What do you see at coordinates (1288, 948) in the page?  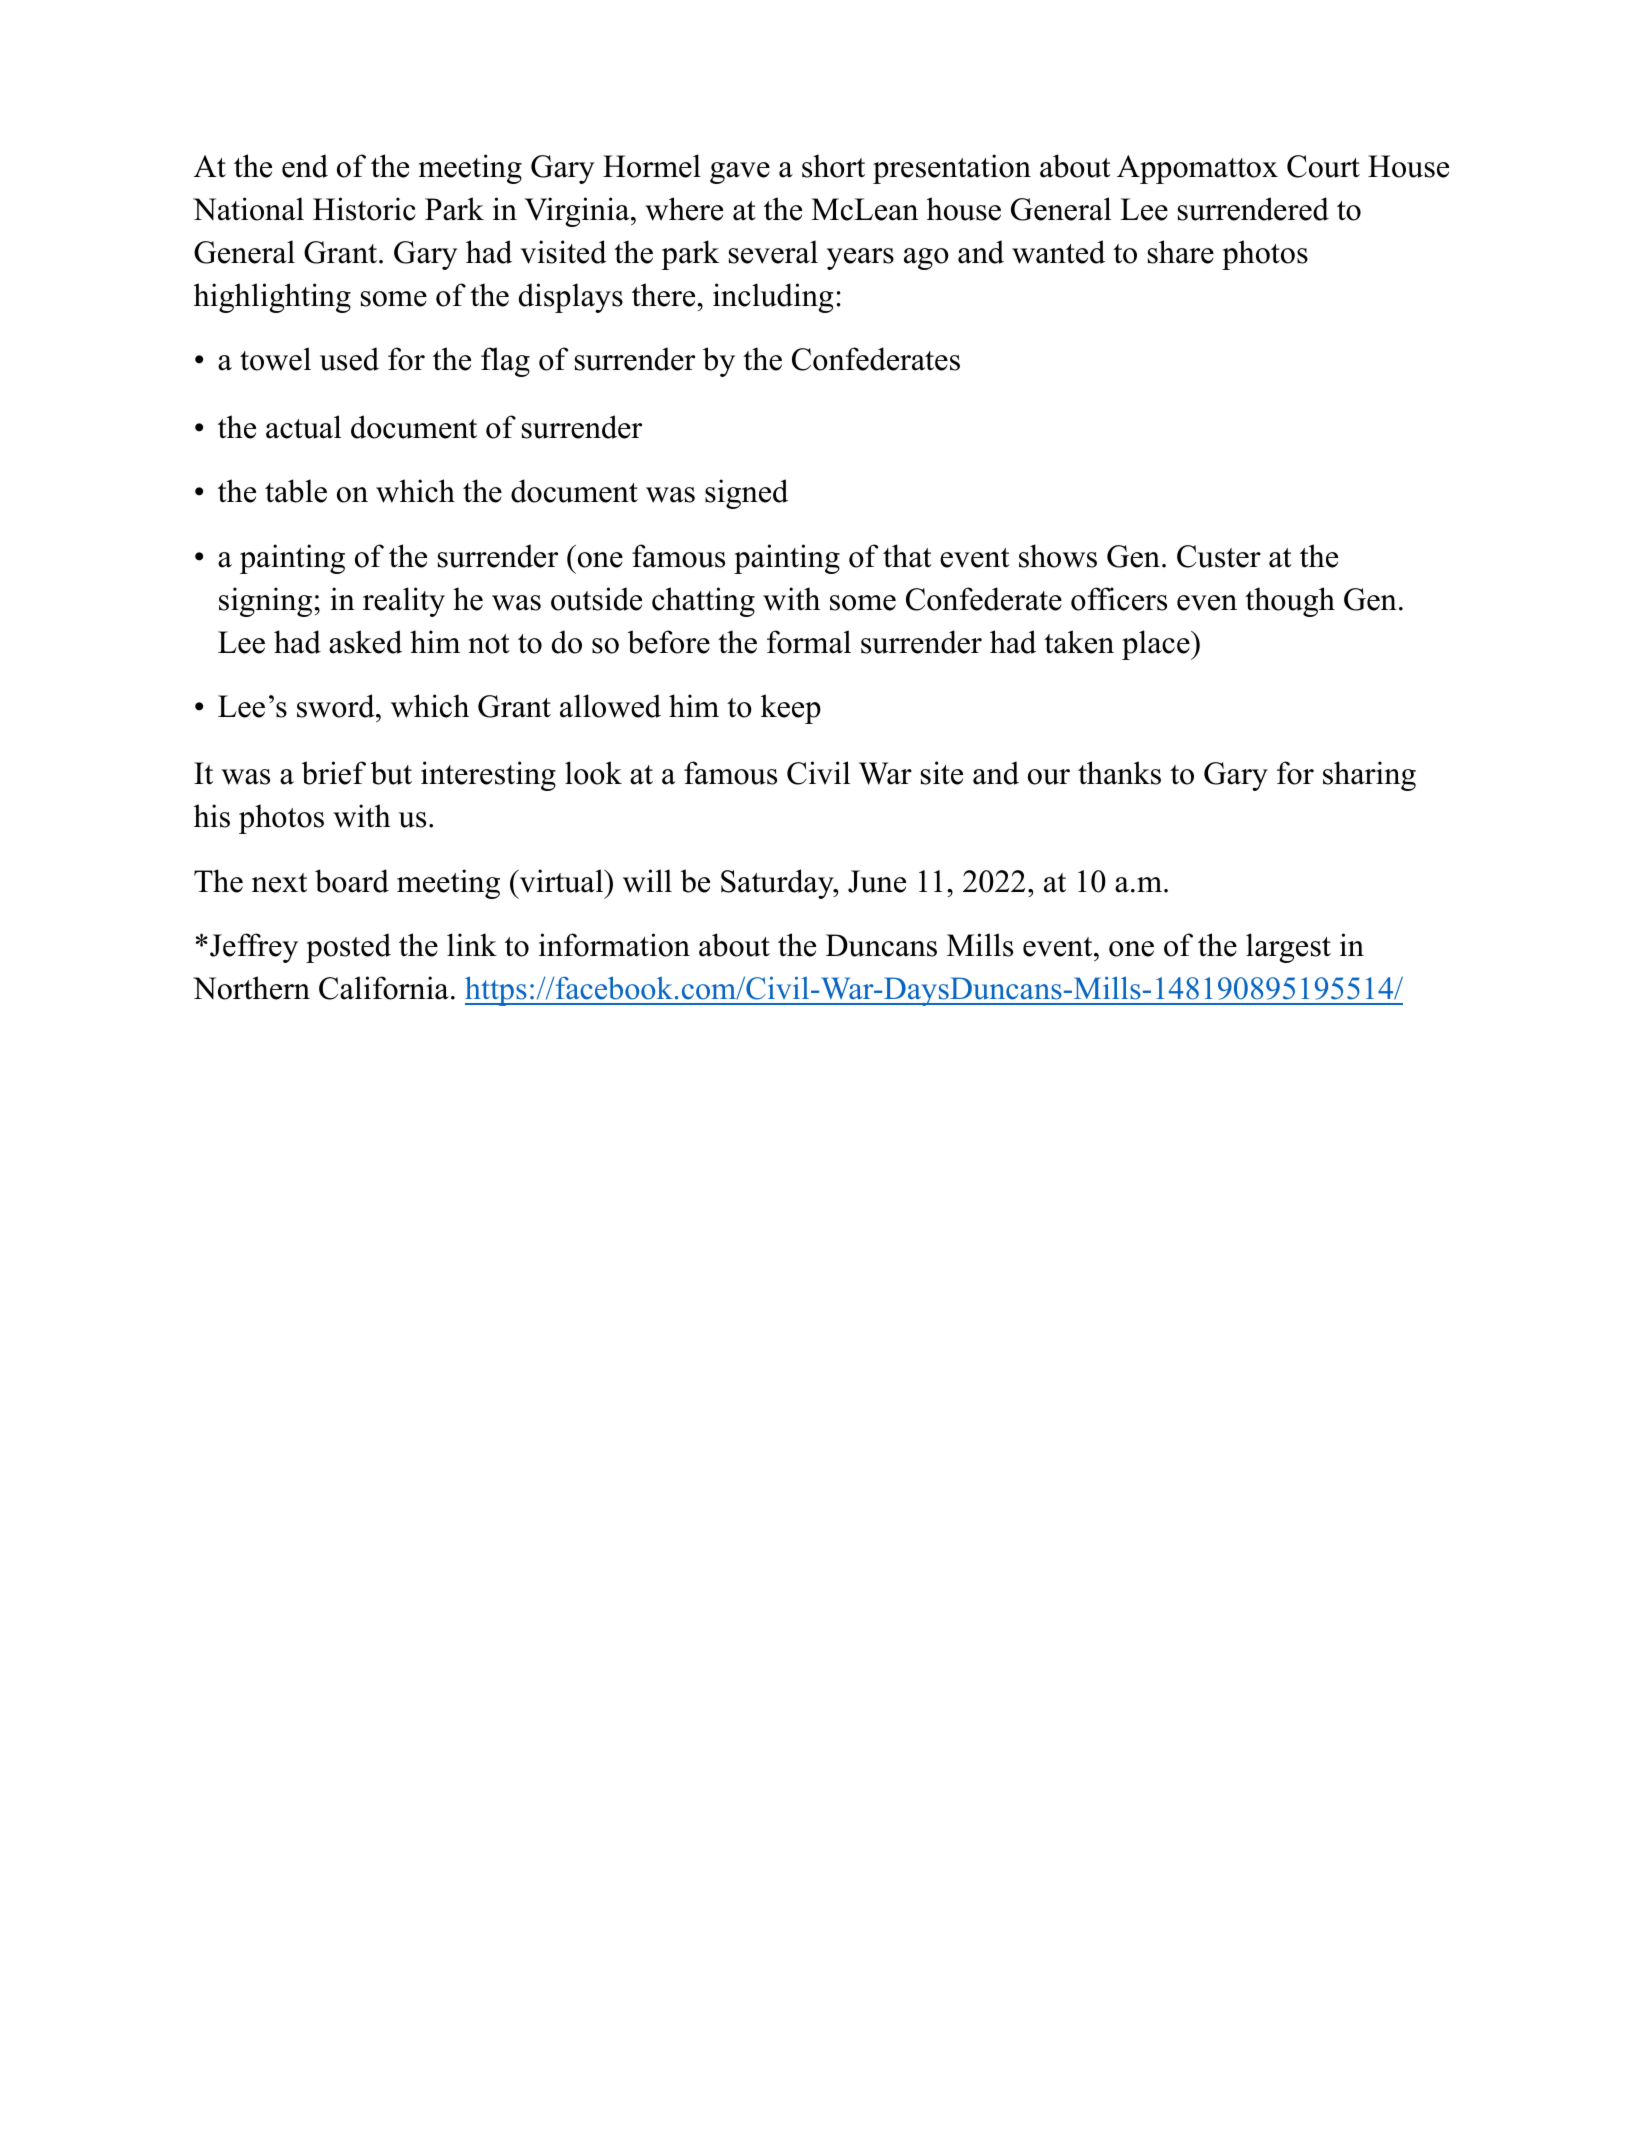 I see `largest` at bounding box center [1288, 948].
